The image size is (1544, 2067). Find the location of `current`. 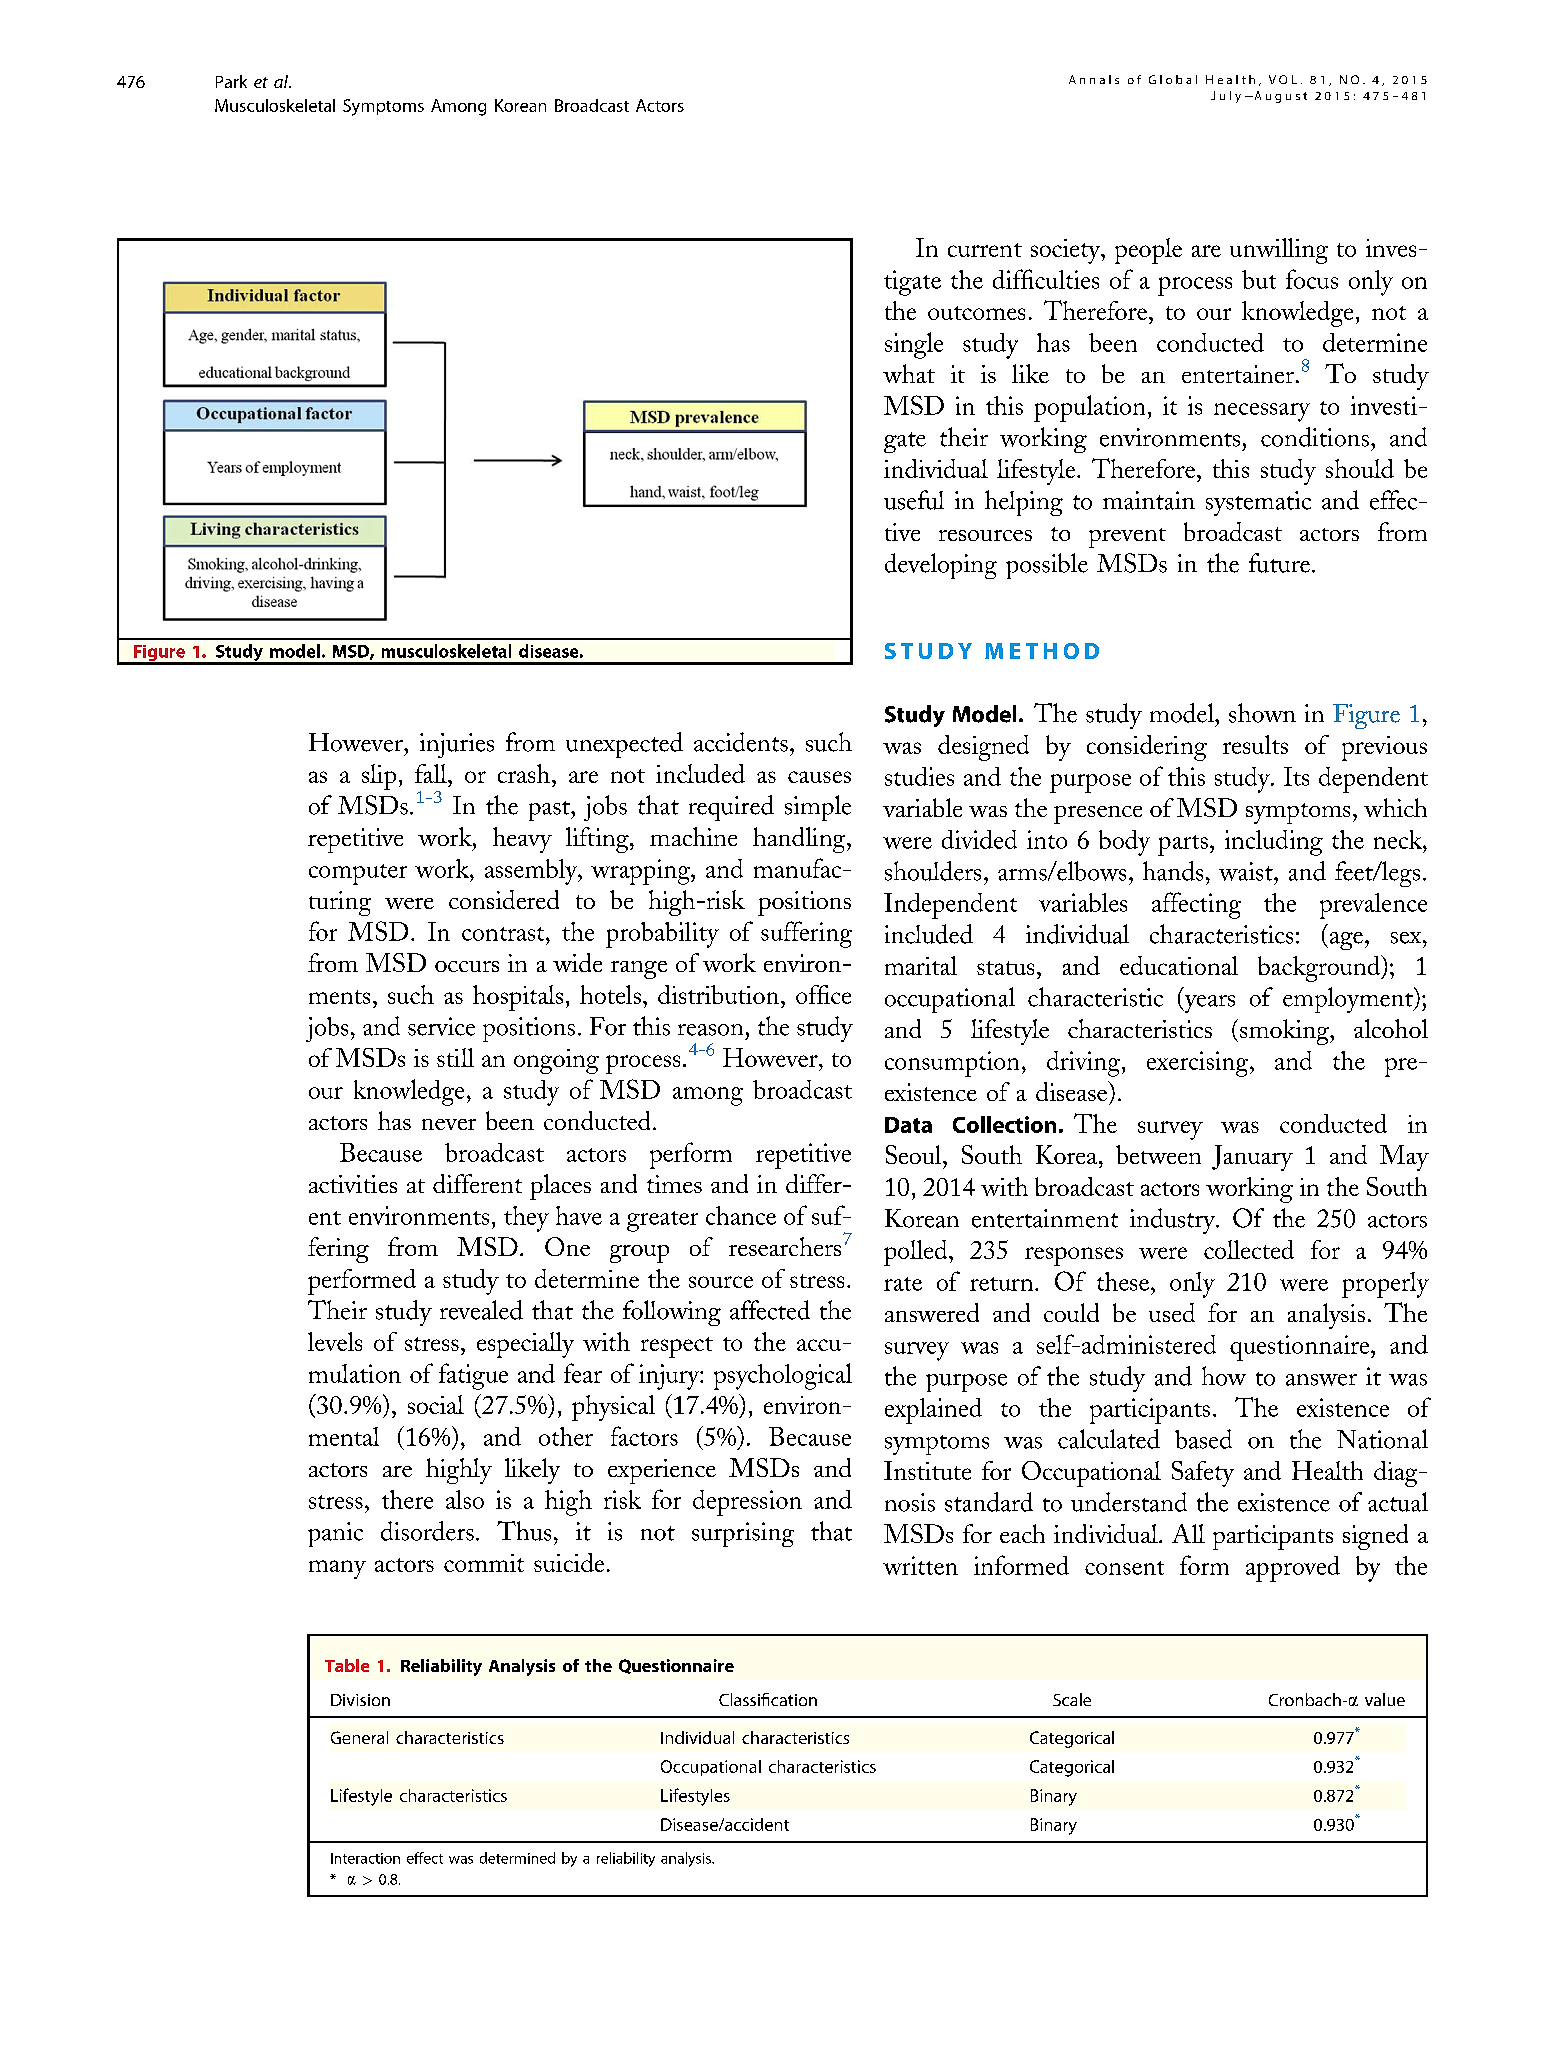

current is located at coordinates (985, 250).
